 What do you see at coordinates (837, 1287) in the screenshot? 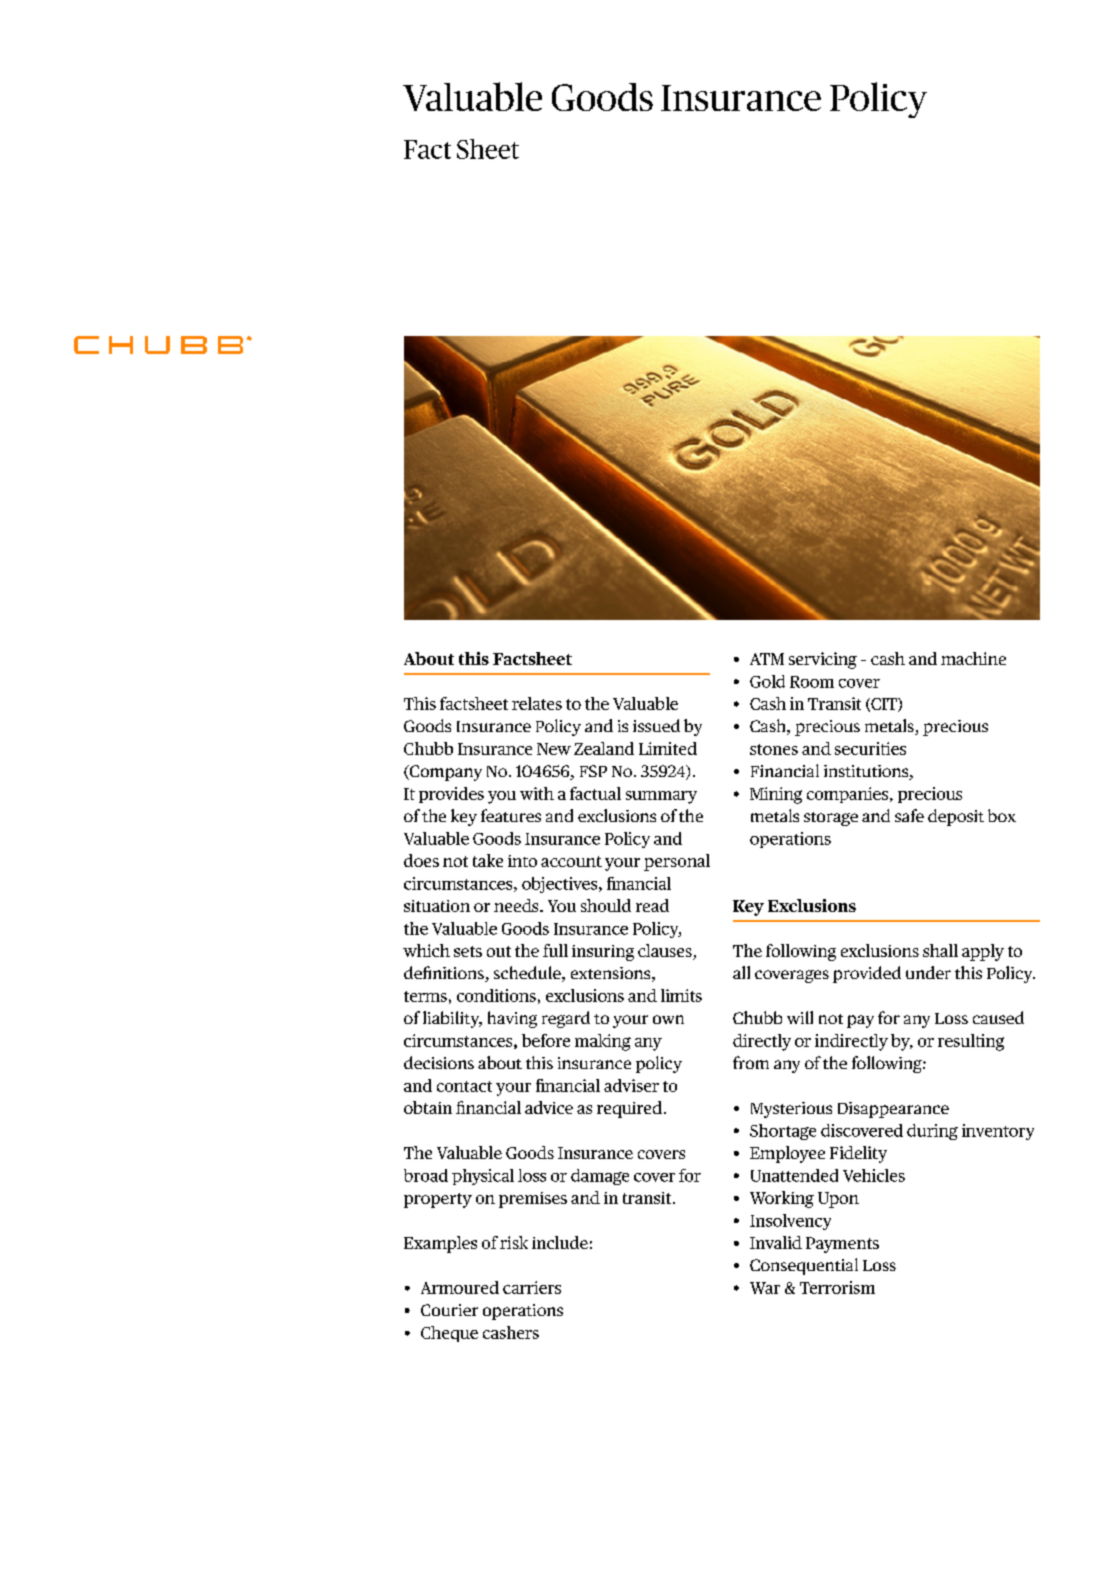
I see `Terrorism` at bounding box center [837, 1287].
